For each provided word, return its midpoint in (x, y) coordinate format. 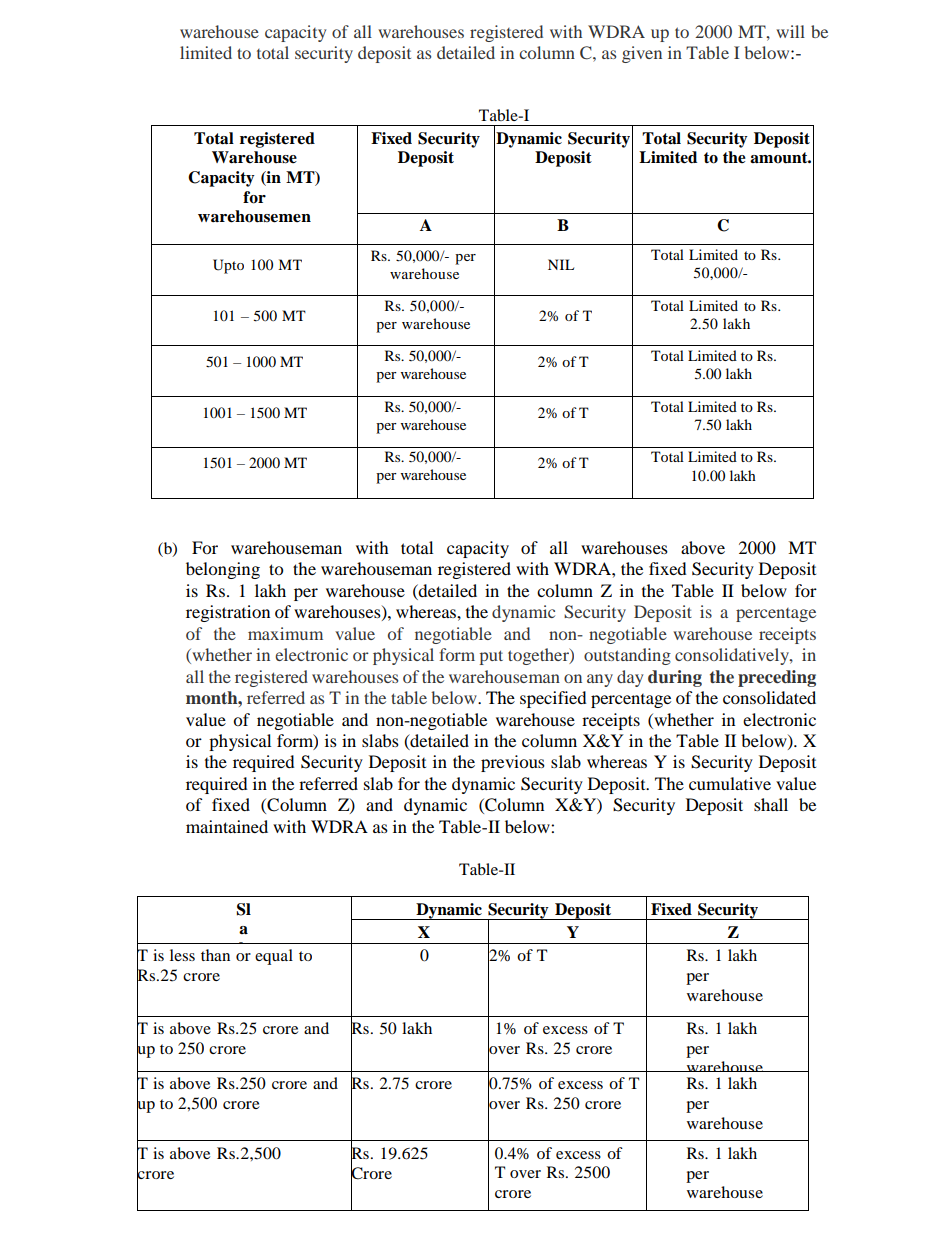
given (642, 54)
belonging (223, 570)
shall (771, 804)
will (790, 31)
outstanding (627, 656)
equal (274, 957)
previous (513, 763)
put (491, 657)
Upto (228, 266)
